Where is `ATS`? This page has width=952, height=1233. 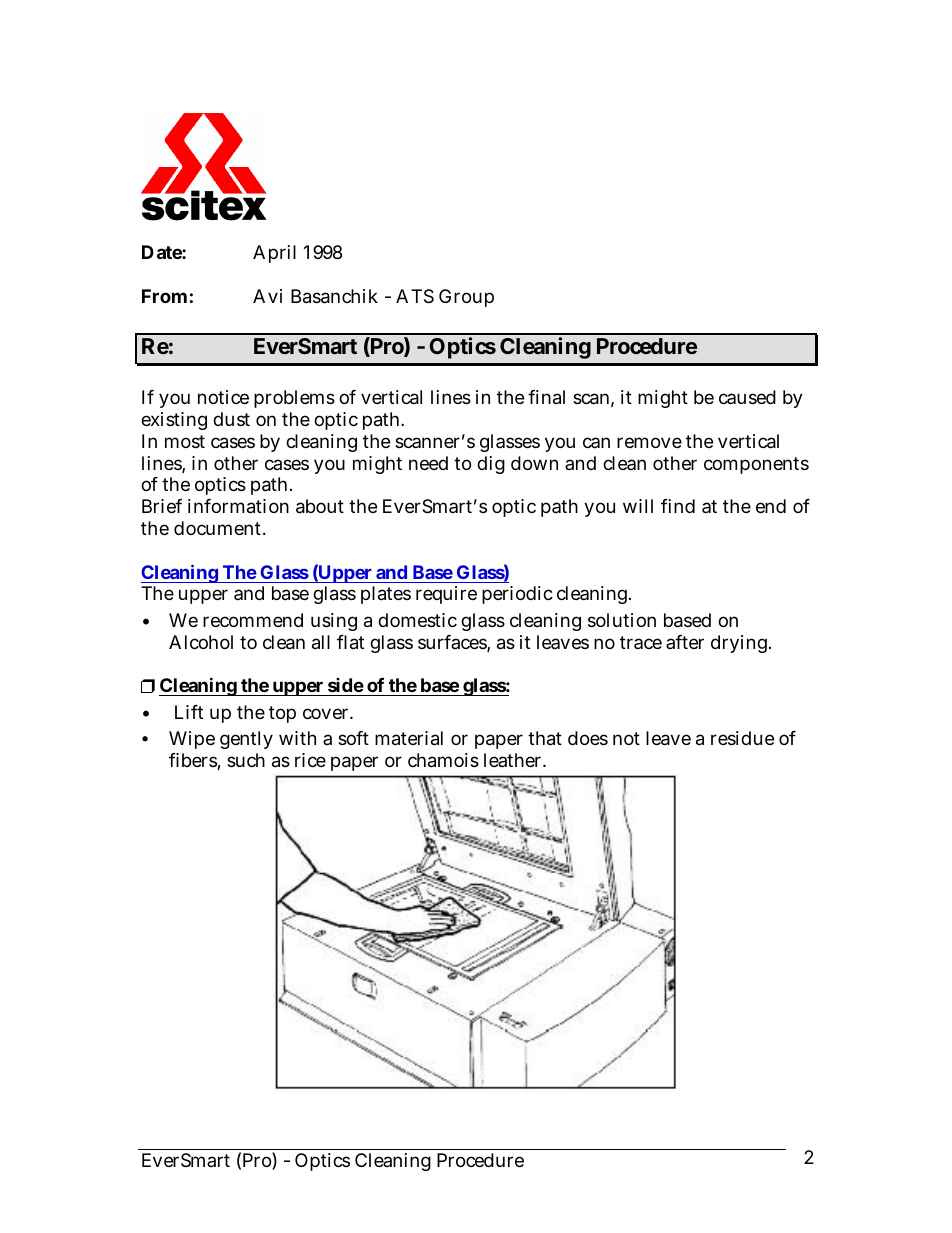 ATS is located at coordinates (415, 296).
